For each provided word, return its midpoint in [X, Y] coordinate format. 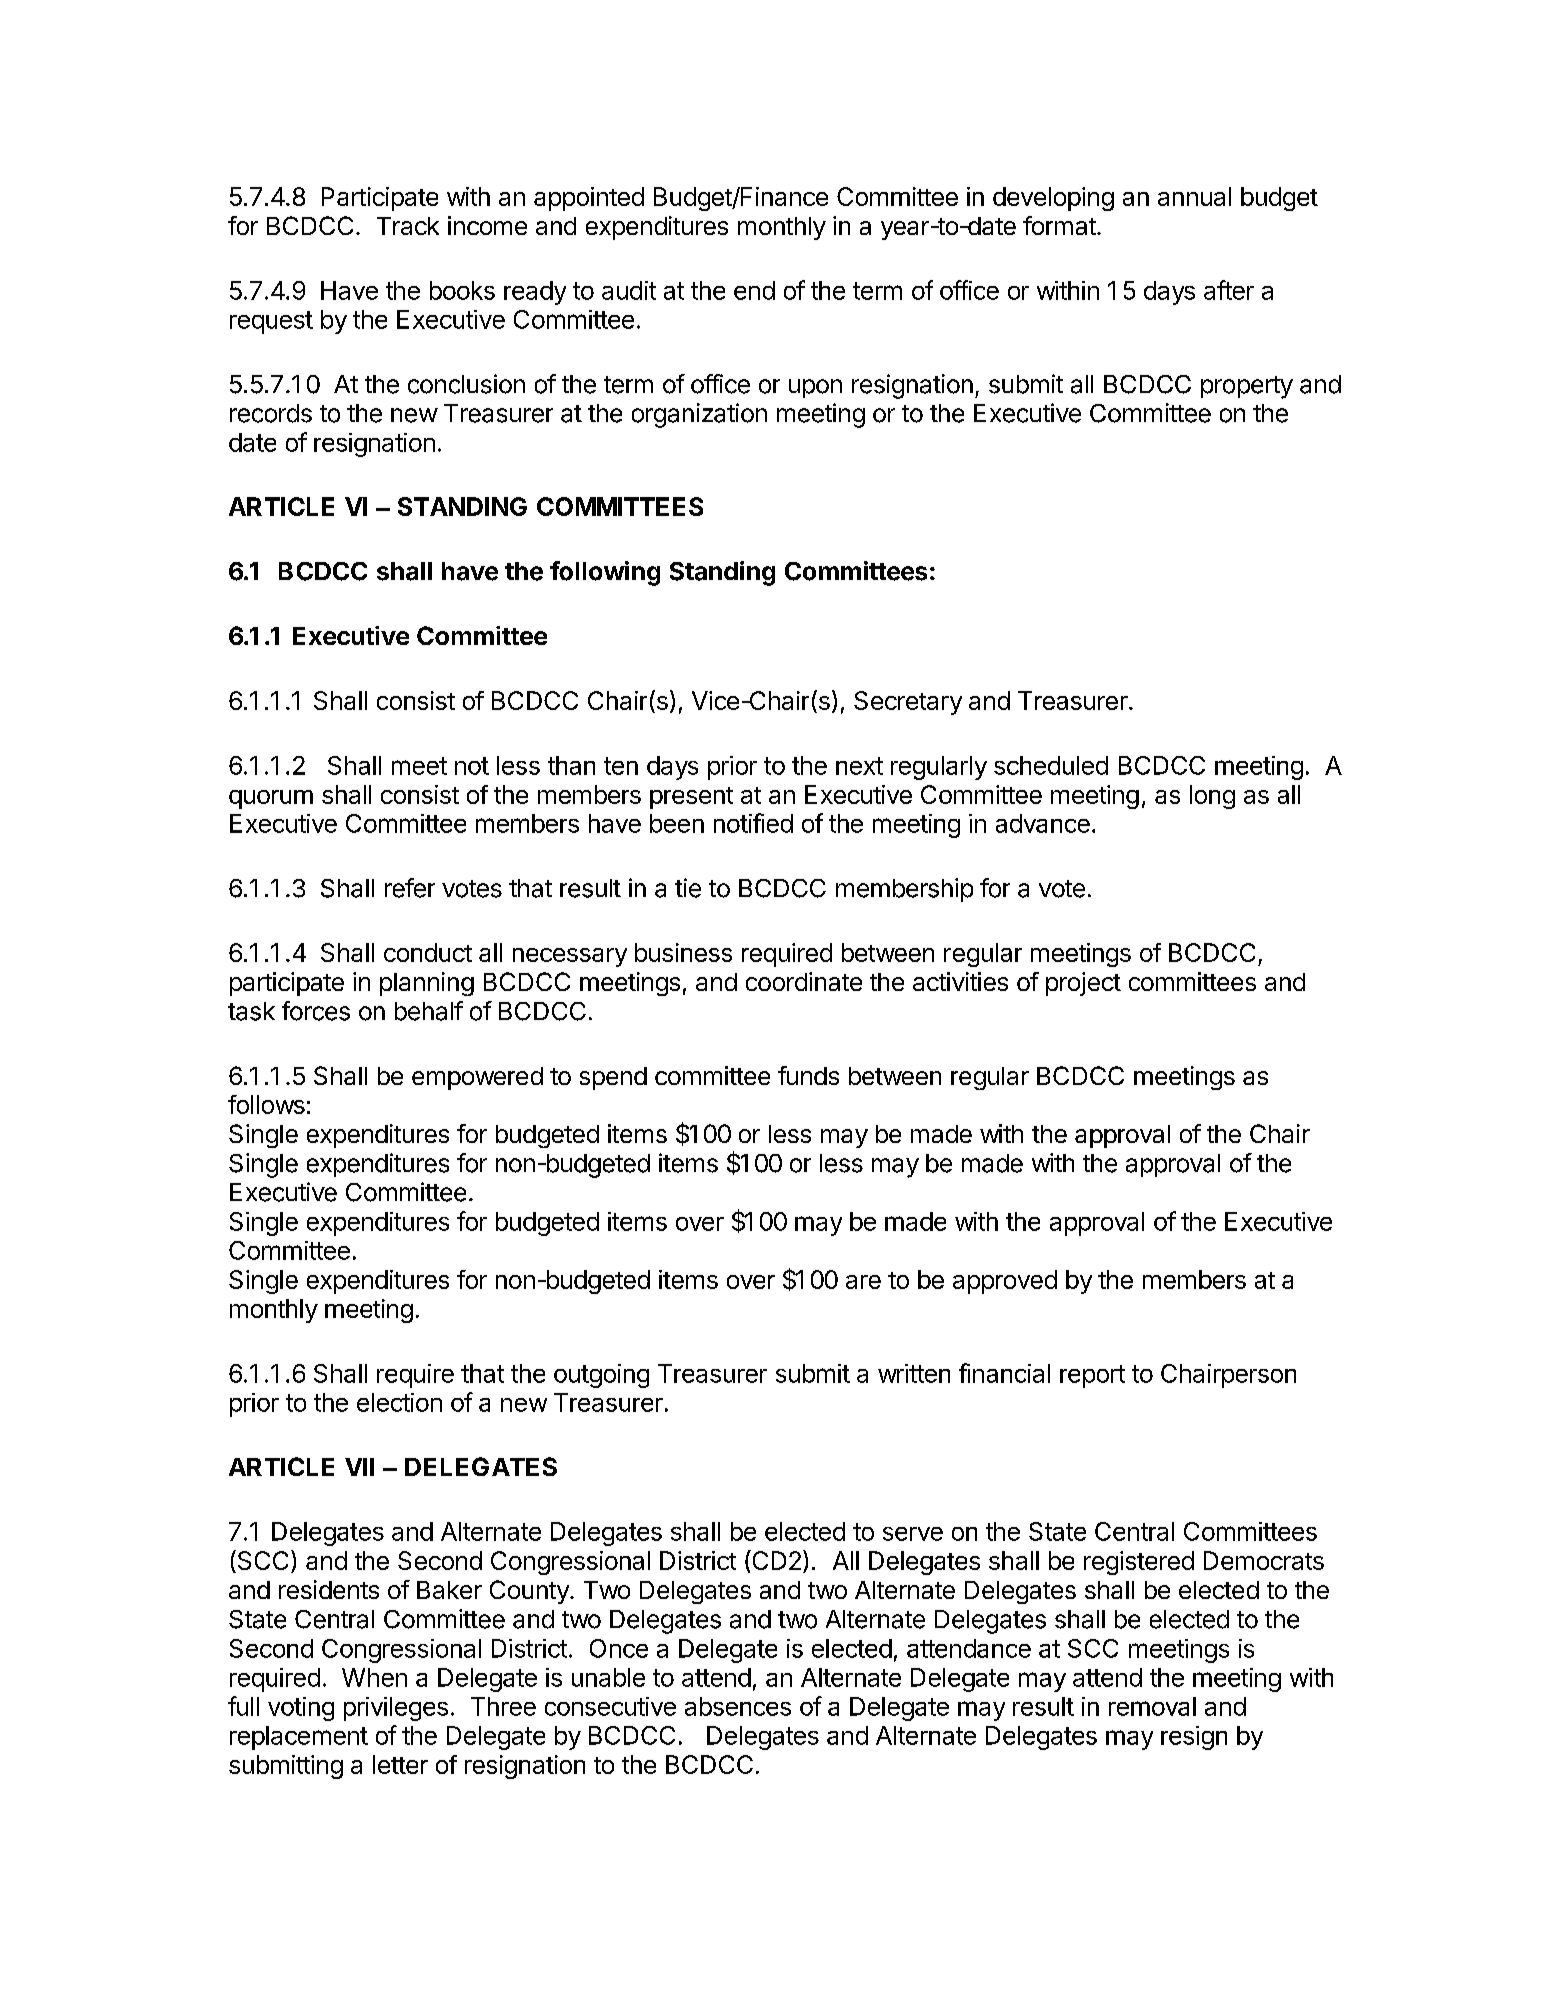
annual [1194, 196]
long [1212, 797]
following [605, 573]
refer [410, 888]
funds [808, 1075]
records [271, 413]
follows [266, 1104]
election [399, 1402]
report [1092, 1376]
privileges [396, 1709]
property [1247, 387]
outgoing [601, 1376]
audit [629, 290]
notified [753, 823]
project [1083, 984]
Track [408, 226]
